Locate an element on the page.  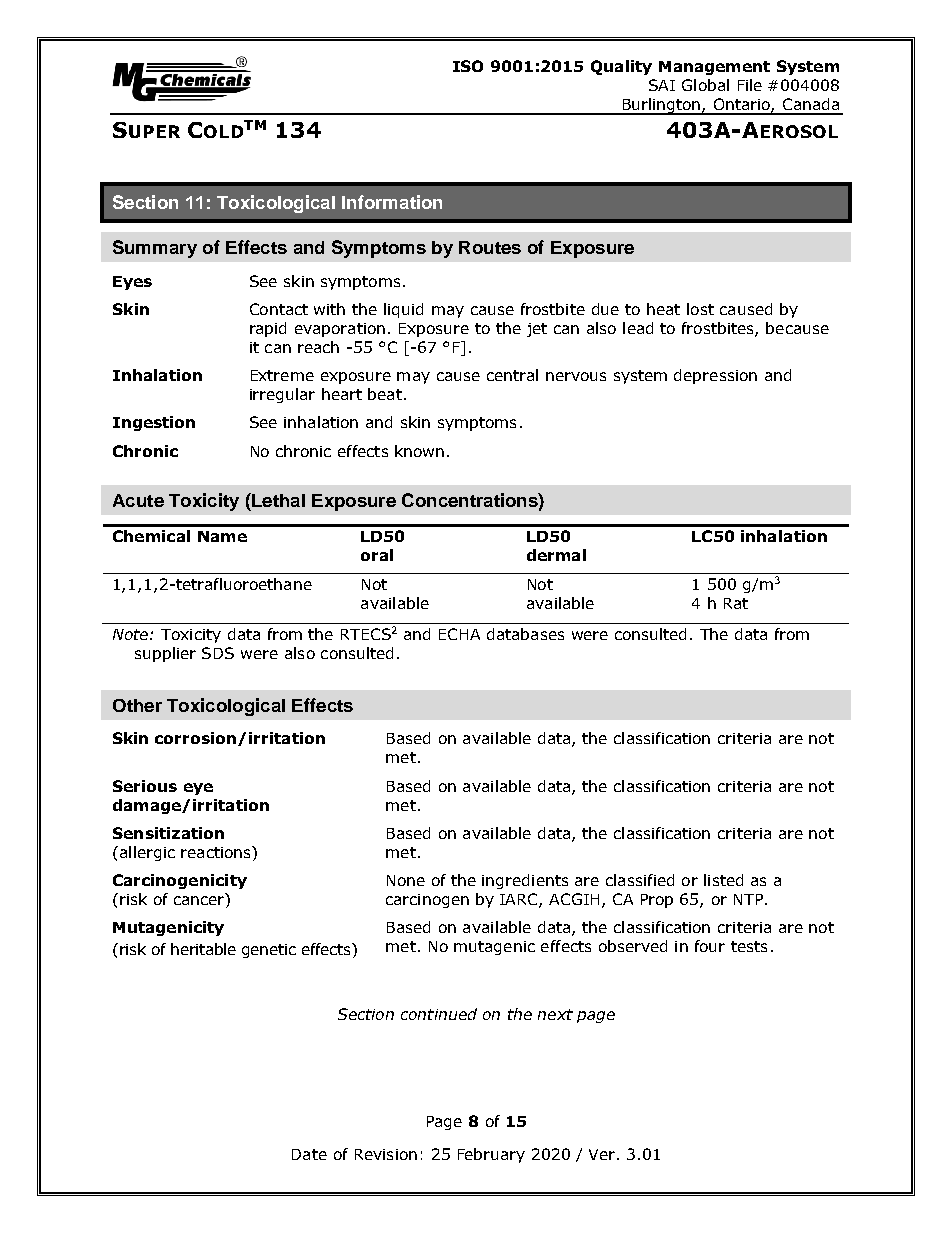
SDS is located at coordinates (218, 653).
